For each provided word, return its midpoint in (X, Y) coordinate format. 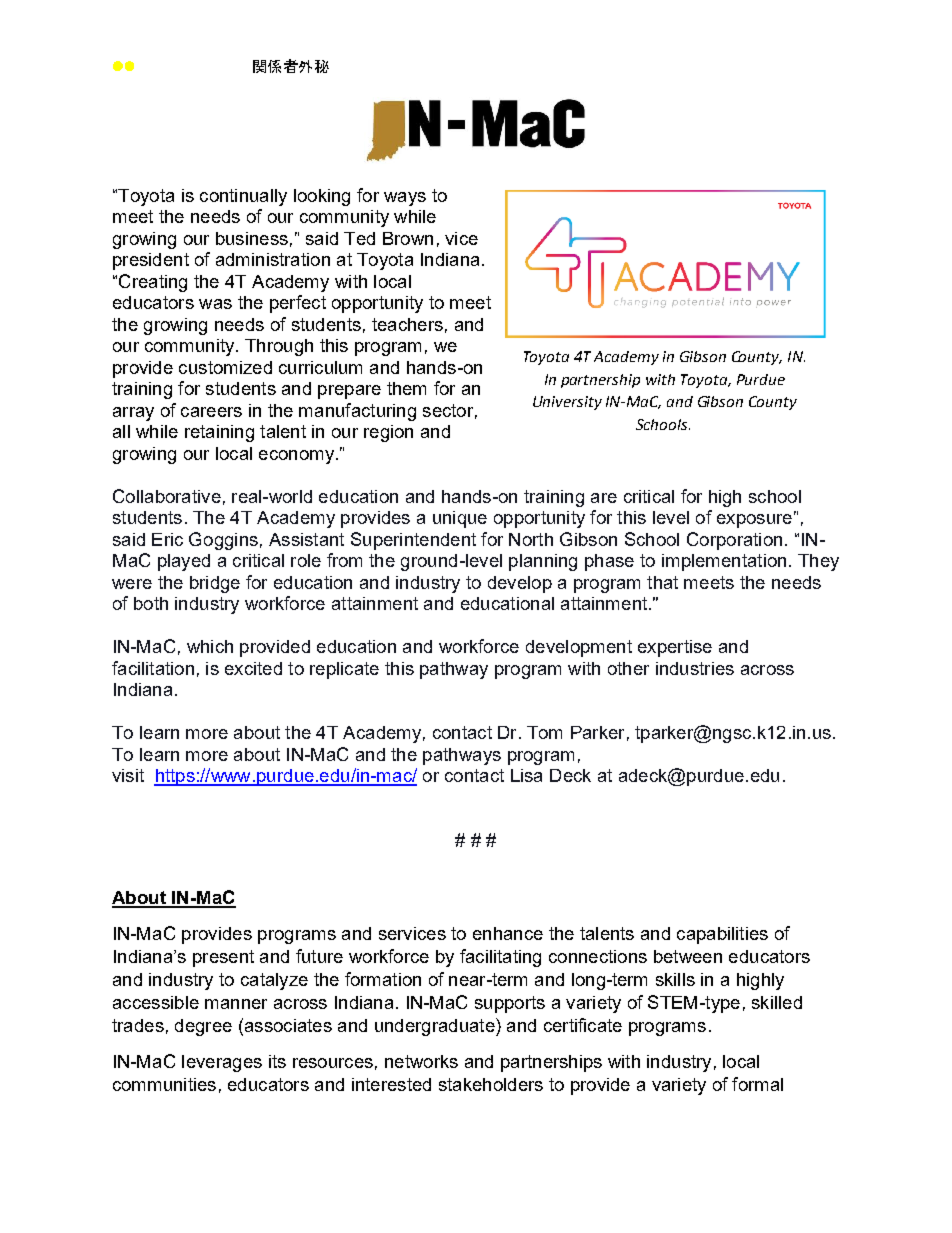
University (567, 403)
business (252, 238)
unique (460, 519)
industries (695, 668)
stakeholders (491, 1084)
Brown (408, 238)
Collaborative (167, 496)
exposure (754, 521)
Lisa (526, 775)
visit (128, 775)
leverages (222, 1063)
